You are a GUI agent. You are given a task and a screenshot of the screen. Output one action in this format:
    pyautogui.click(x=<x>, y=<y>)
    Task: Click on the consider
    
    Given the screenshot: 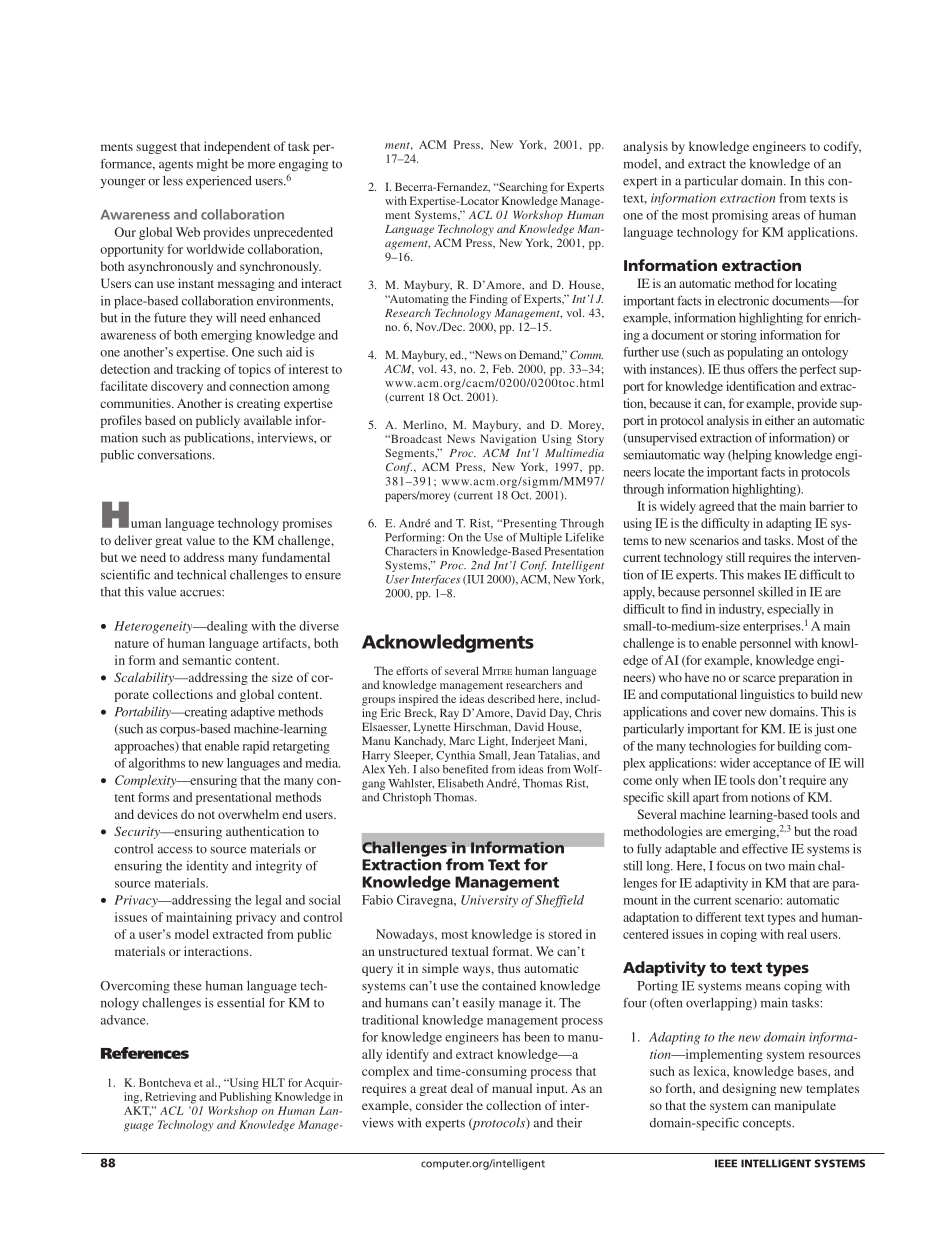 What is the action you would take?
    pyautogui.click(x=439, y=1105)
